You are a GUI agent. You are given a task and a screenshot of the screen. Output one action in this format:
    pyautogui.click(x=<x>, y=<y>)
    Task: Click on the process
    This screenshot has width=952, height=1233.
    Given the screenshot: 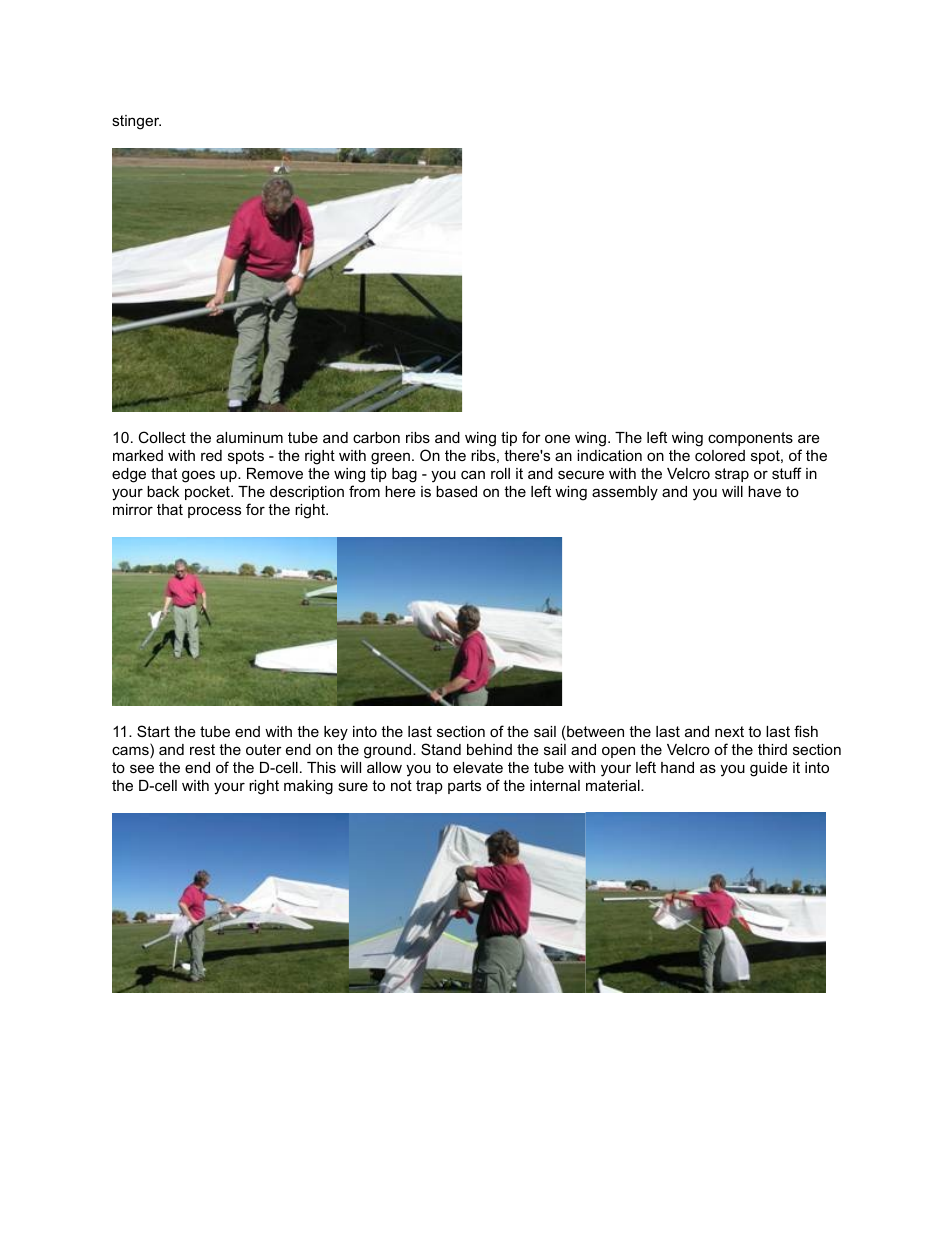 What is the action you would take?
    pyautogui.click(x=214, y=512)
